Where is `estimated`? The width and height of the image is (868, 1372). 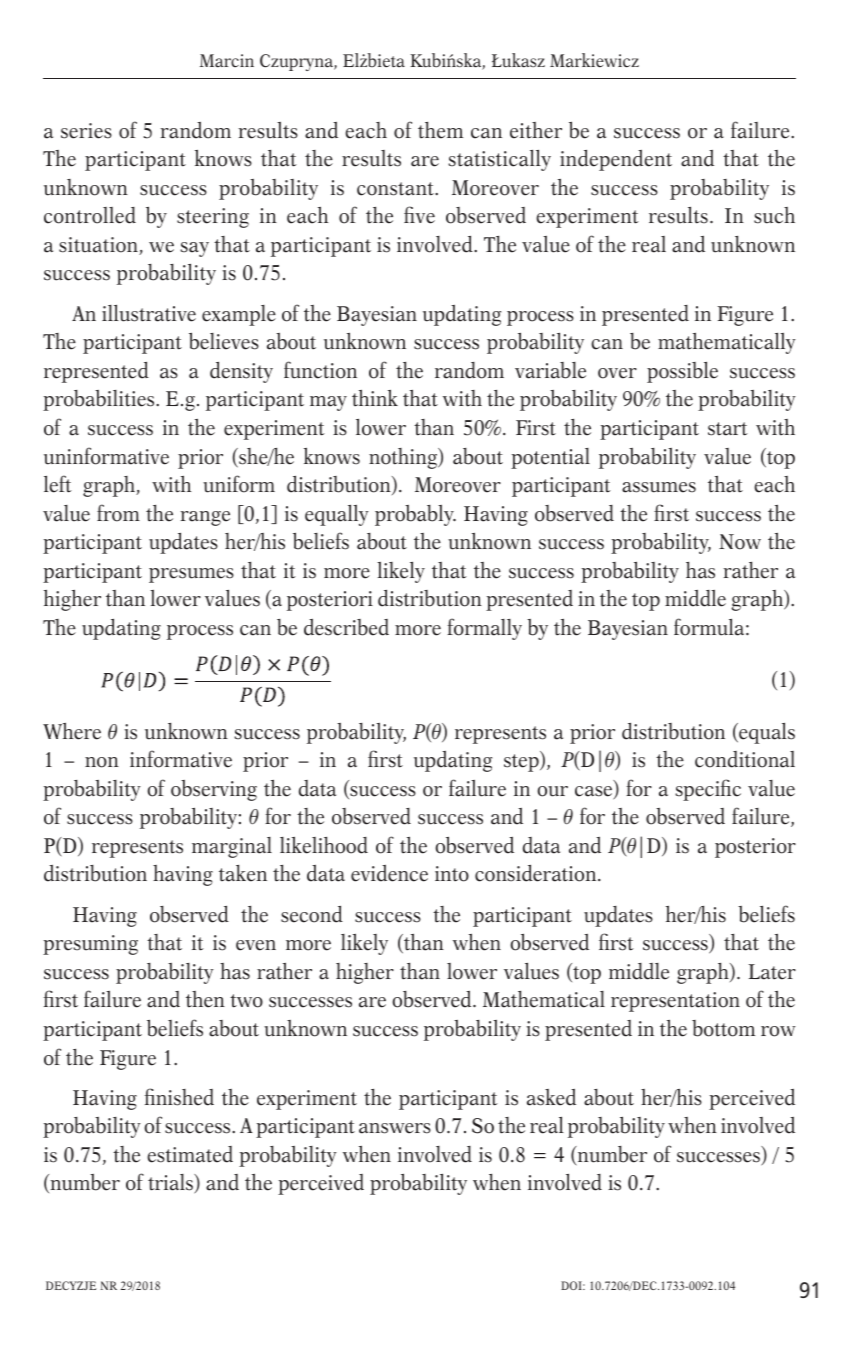
estimated is located at coordinates (190, 1154).
